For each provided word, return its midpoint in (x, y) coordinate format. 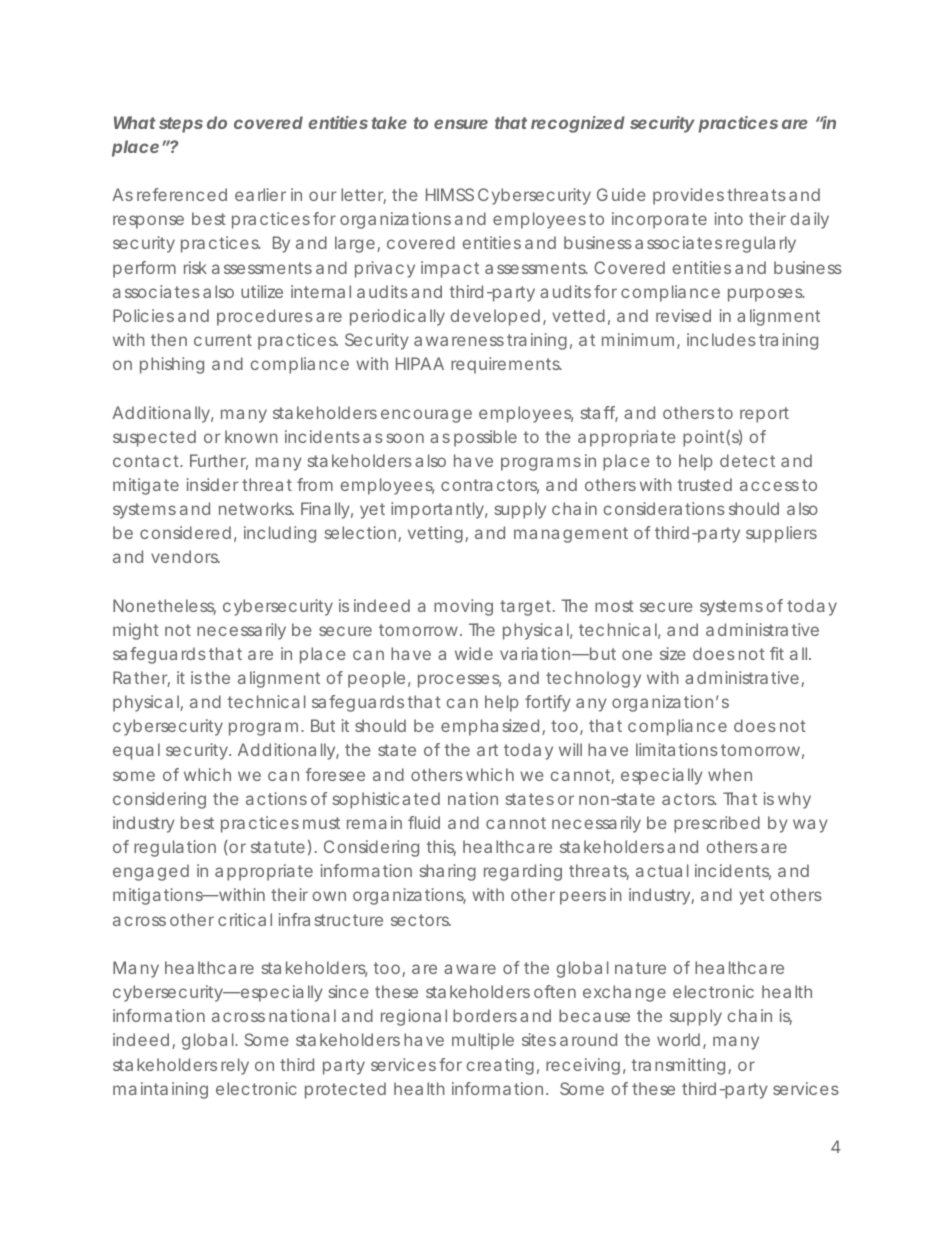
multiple (483, 1041)
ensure (461, 124)
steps (181, 125)
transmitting (680, 1066)
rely (235, 1066)
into (729, 218)
